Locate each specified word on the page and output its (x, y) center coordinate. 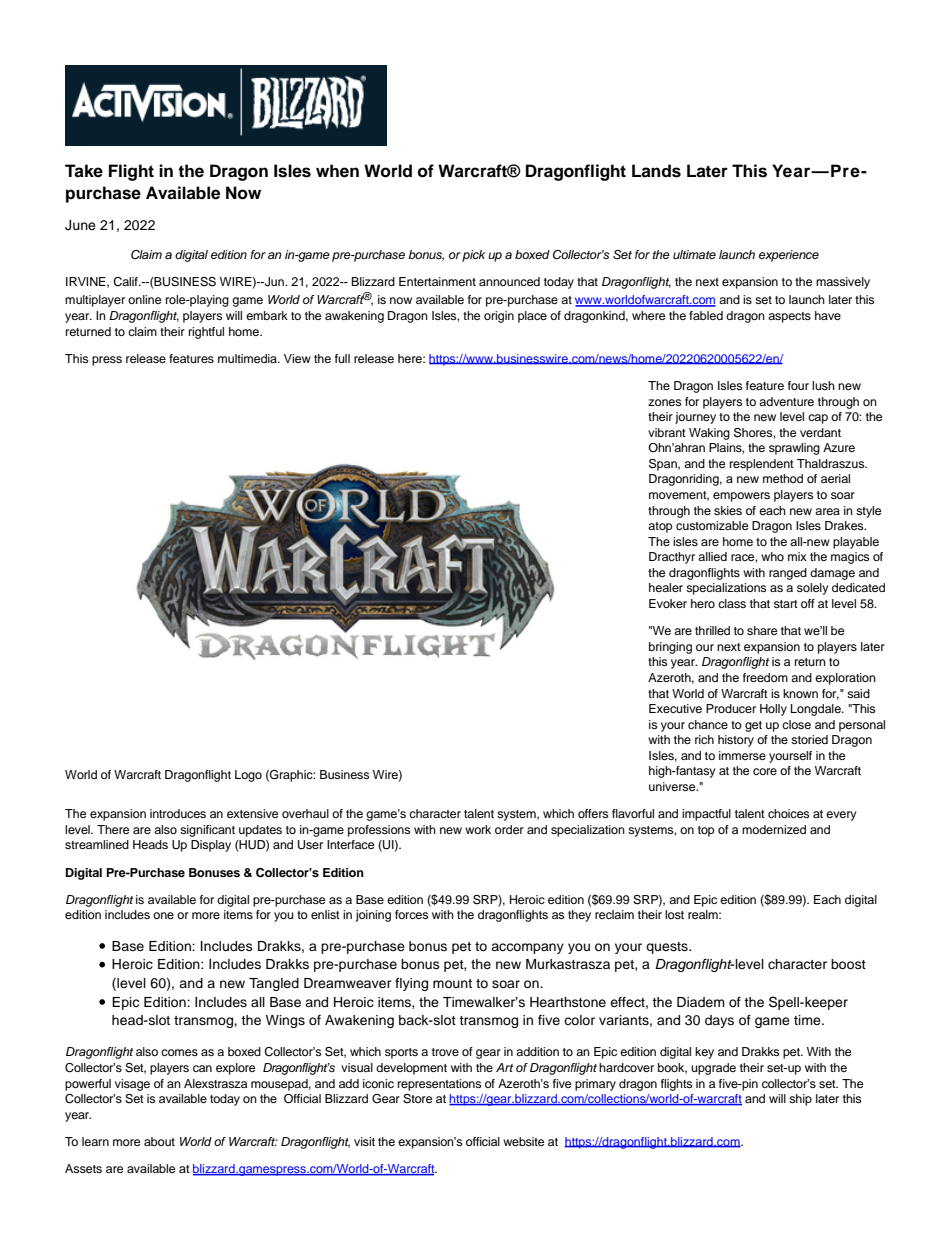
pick (473, 256)
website (523, 1141)
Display (211, 846)
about (159, 1141)
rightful (206, 333)
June (80, 225)
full (342, 358)
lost (674, 914)
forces (411, 914)
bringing (670, 648)
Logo (248, 776)
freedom (765, 677)
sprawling (794, 449)
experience (789, 256)
